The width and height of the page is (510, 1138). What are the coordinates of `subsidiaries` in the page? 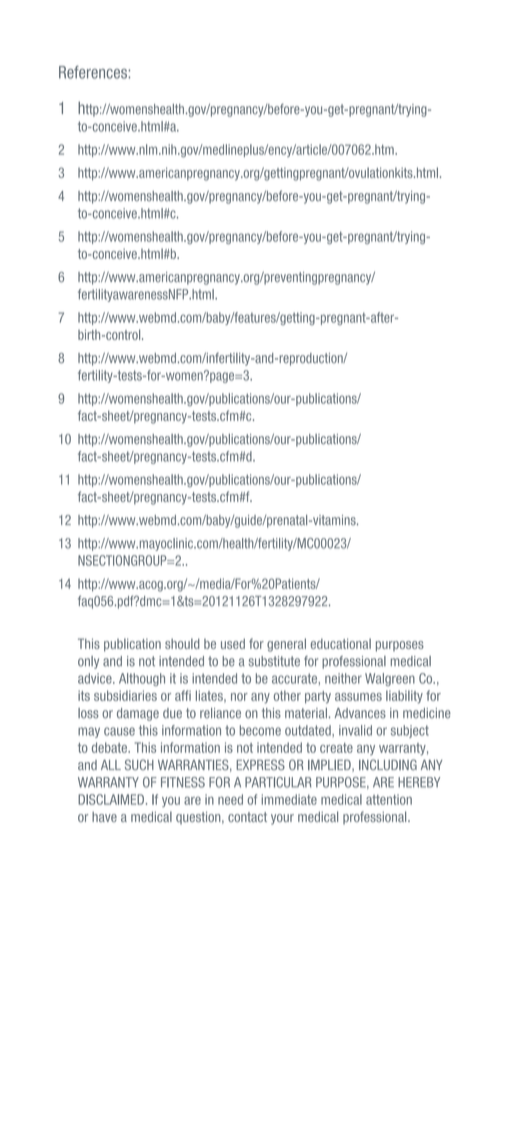 It's located at (125, 695).
